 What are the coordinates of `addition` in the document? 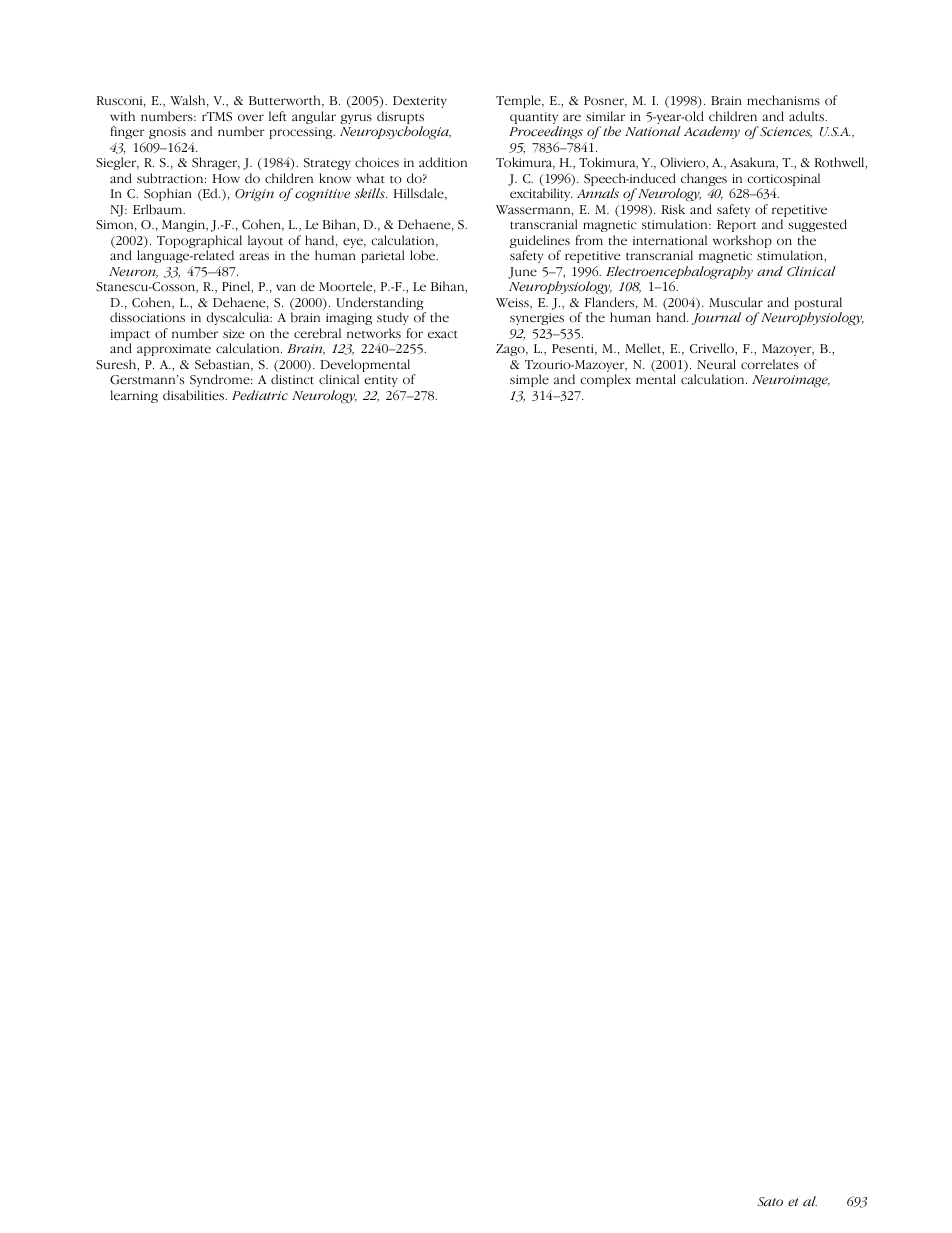 It's located at (443, 162).
